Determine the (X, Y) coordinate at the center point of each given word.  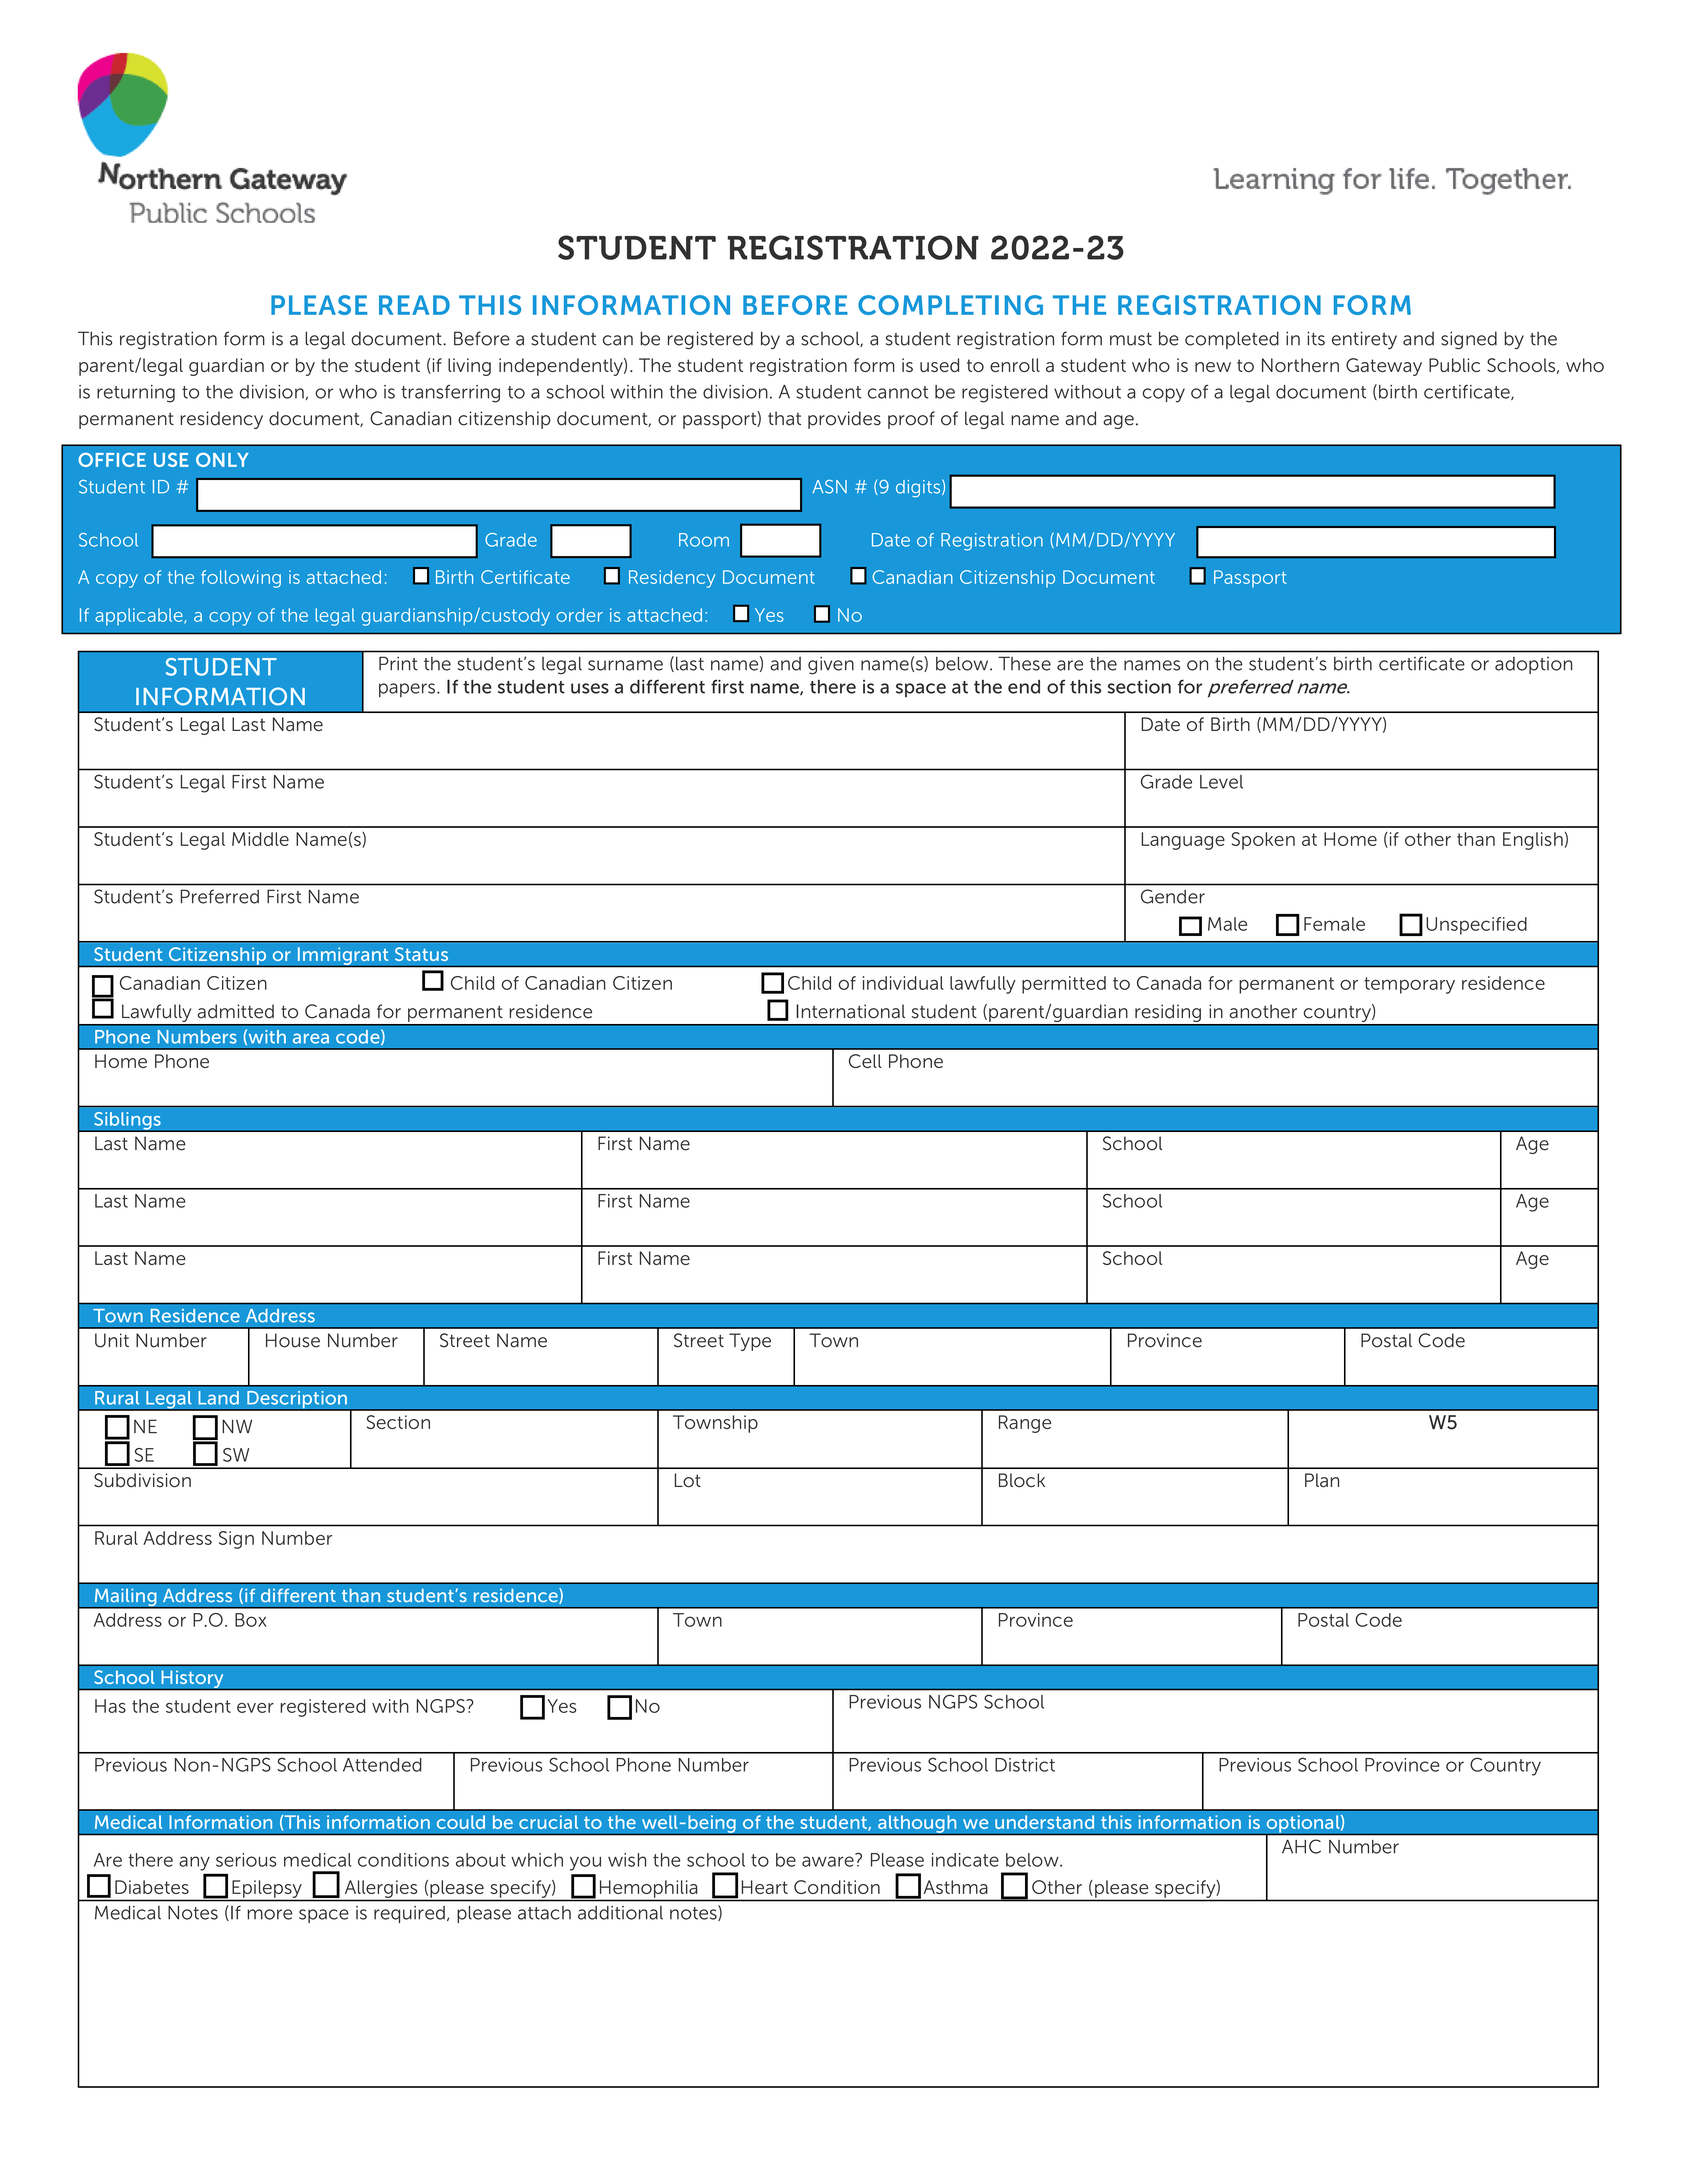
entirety (1364, 340)
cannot (898, 392)
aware (829, 1860)
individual (903, 983)
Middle (260, 839)
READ (414, 305)
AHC (1301, 1846)
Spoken (1263, 841)
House (293, 1340)
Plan (1322, 1480)
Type (750, 1342)
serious (246, 1860)
